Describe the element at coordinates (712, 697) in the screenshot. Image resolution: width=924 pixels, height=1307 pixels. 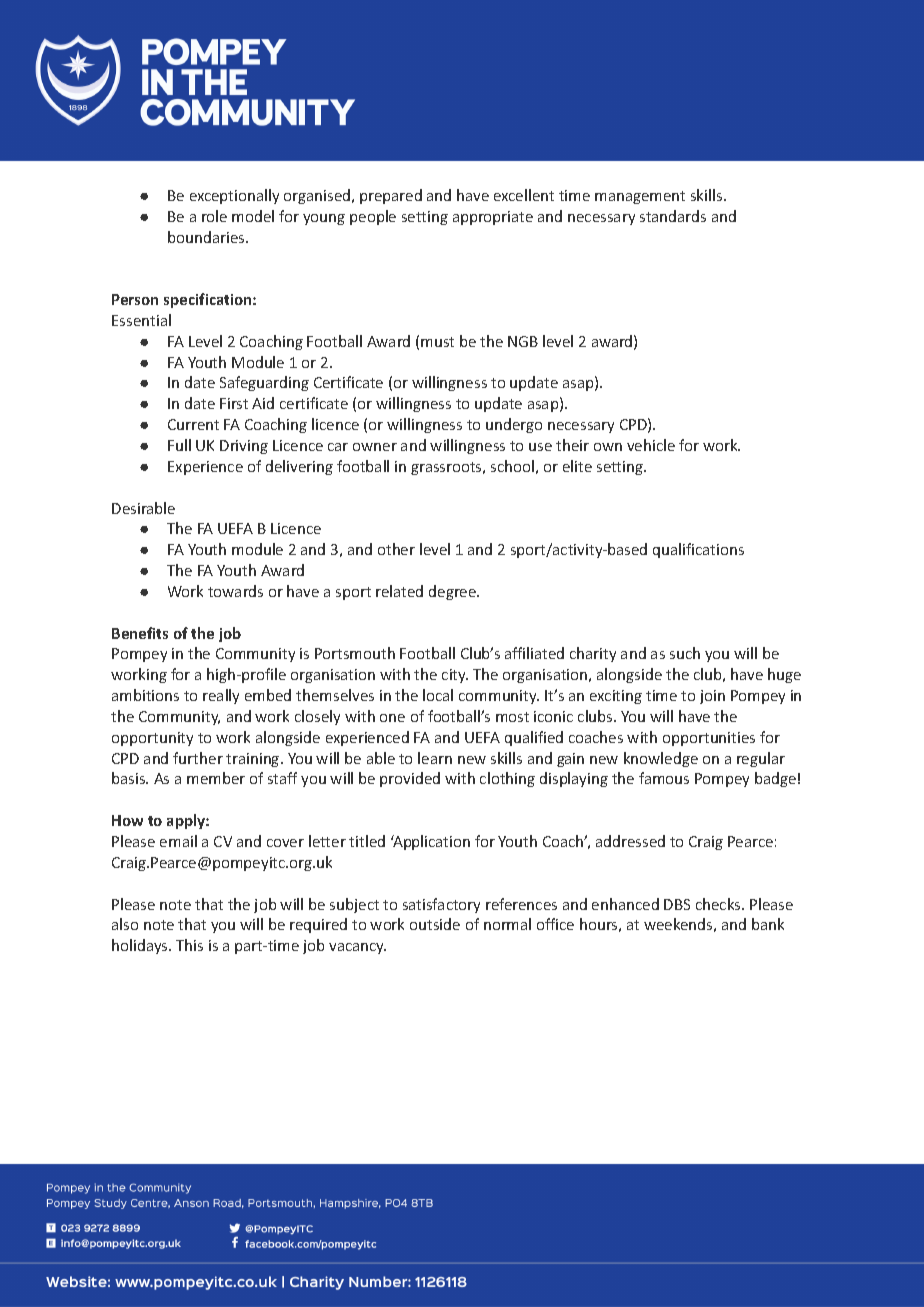
I see `join` at that location.
